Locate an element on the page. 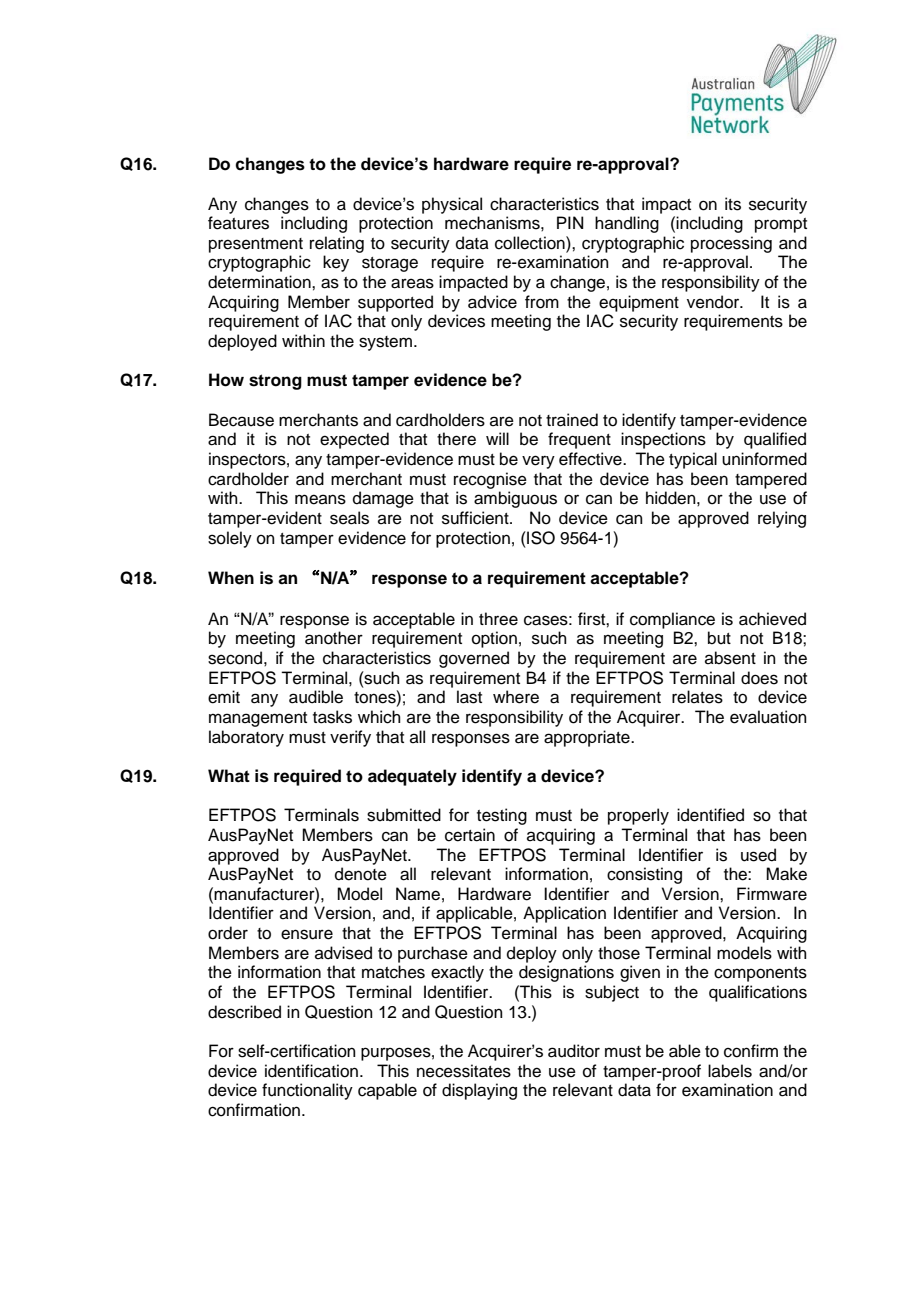 The height and width of the page is (1308, 924). relying is located at coordinates (782, 519).
